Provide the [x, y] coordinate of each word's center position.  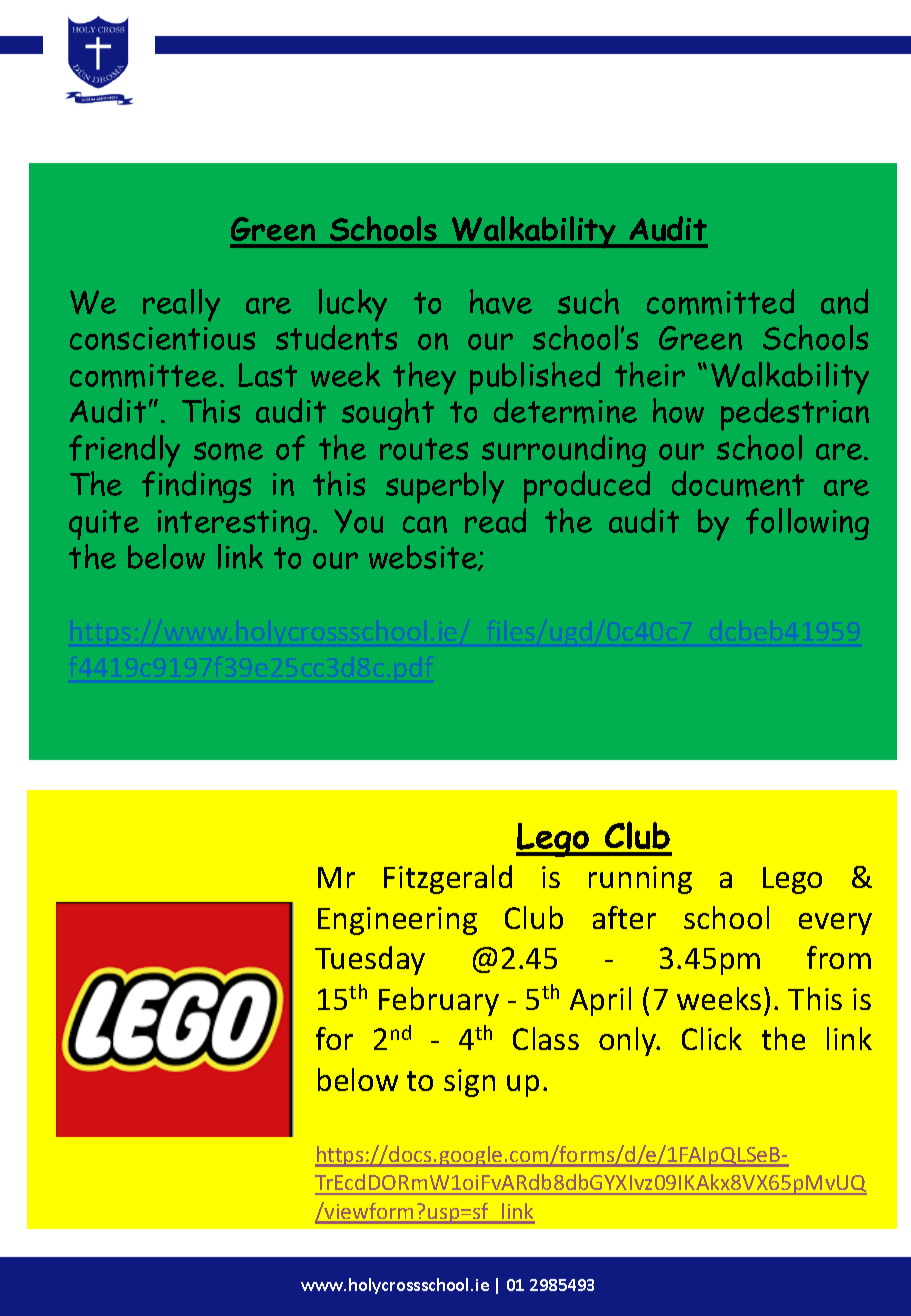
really [181, 305]
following [807, 524]
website [424, 558]
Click [712, 1038]
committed [720, 302]
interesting [234, 525]
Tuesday [370, 960]
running [640, 880]
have [501, 301]
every [835, 924]
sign [469, 1083]
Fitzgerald [448, 879]
